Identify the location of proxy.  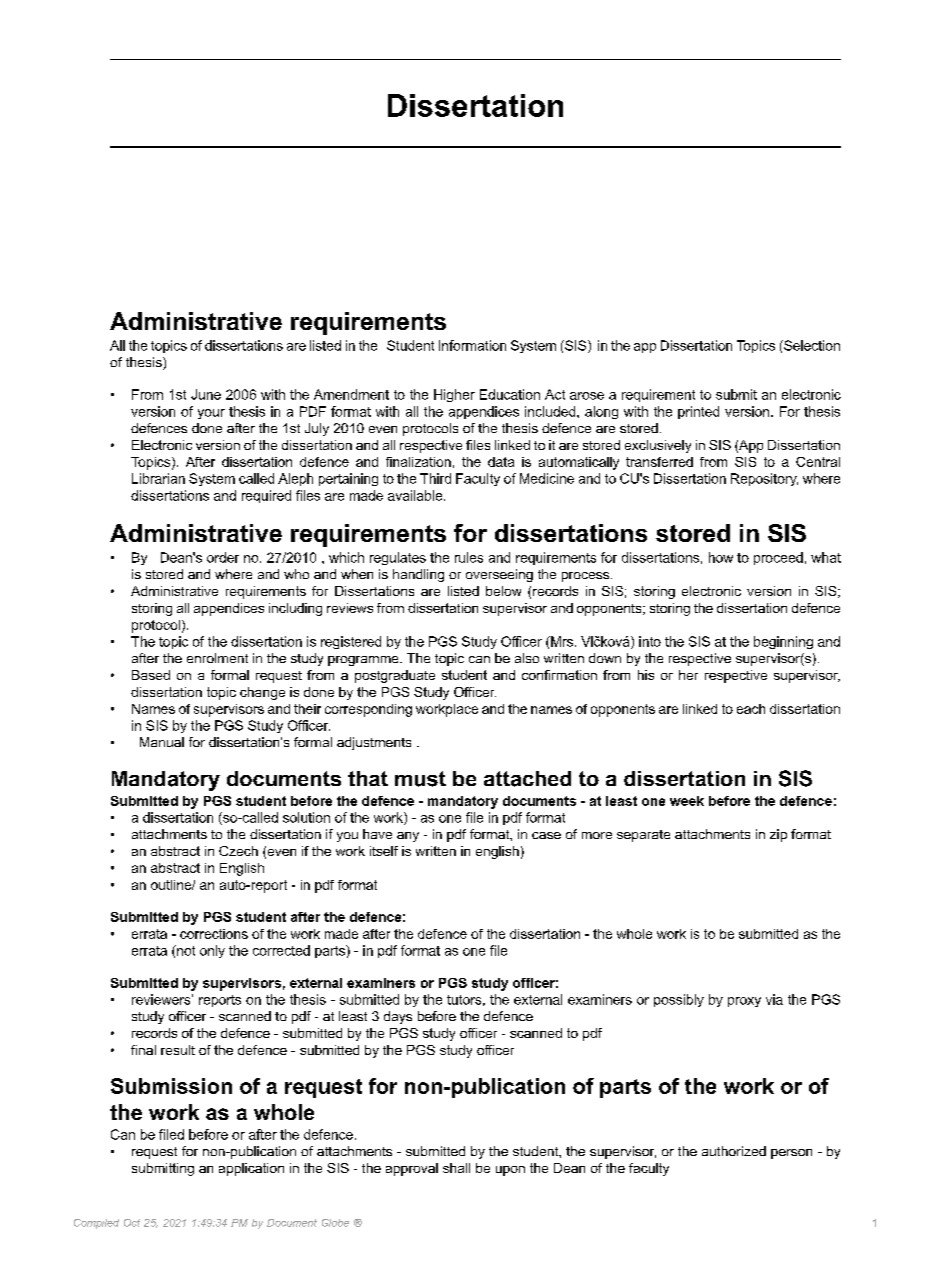
(744, 1002).
